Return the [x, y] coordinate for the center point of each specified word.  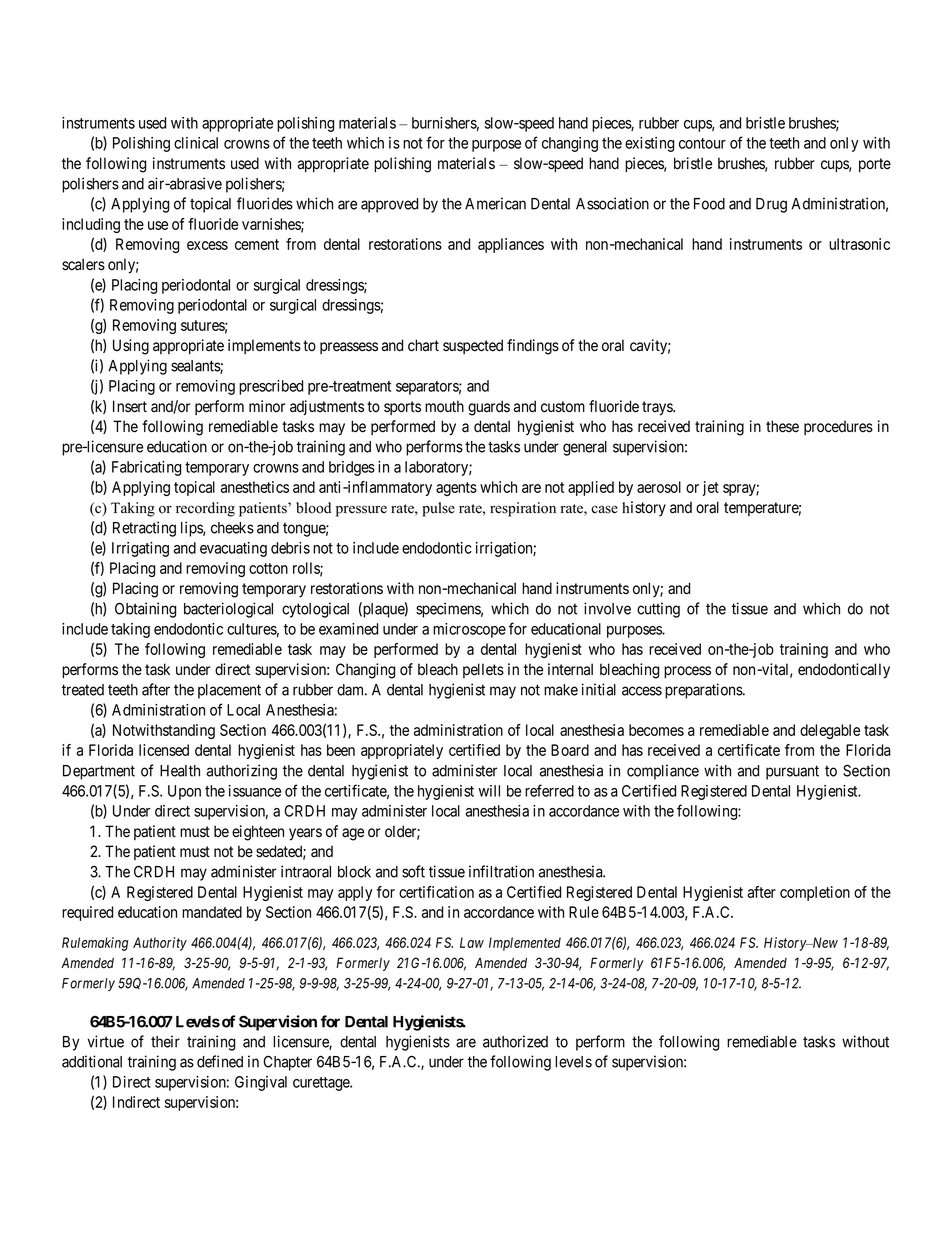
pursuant [792, 772]
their [165, 1041]
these [782, 426]
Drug [771, 205]
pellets [483, 670]
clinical [196, 143]
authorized [515, 1041]
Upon [184, 792]
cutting [658, 610]
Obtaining [145, 610]
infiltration [501, 871]
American [495, 203]
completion [815, 893]
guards [489, 408]
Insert [130, 406]
